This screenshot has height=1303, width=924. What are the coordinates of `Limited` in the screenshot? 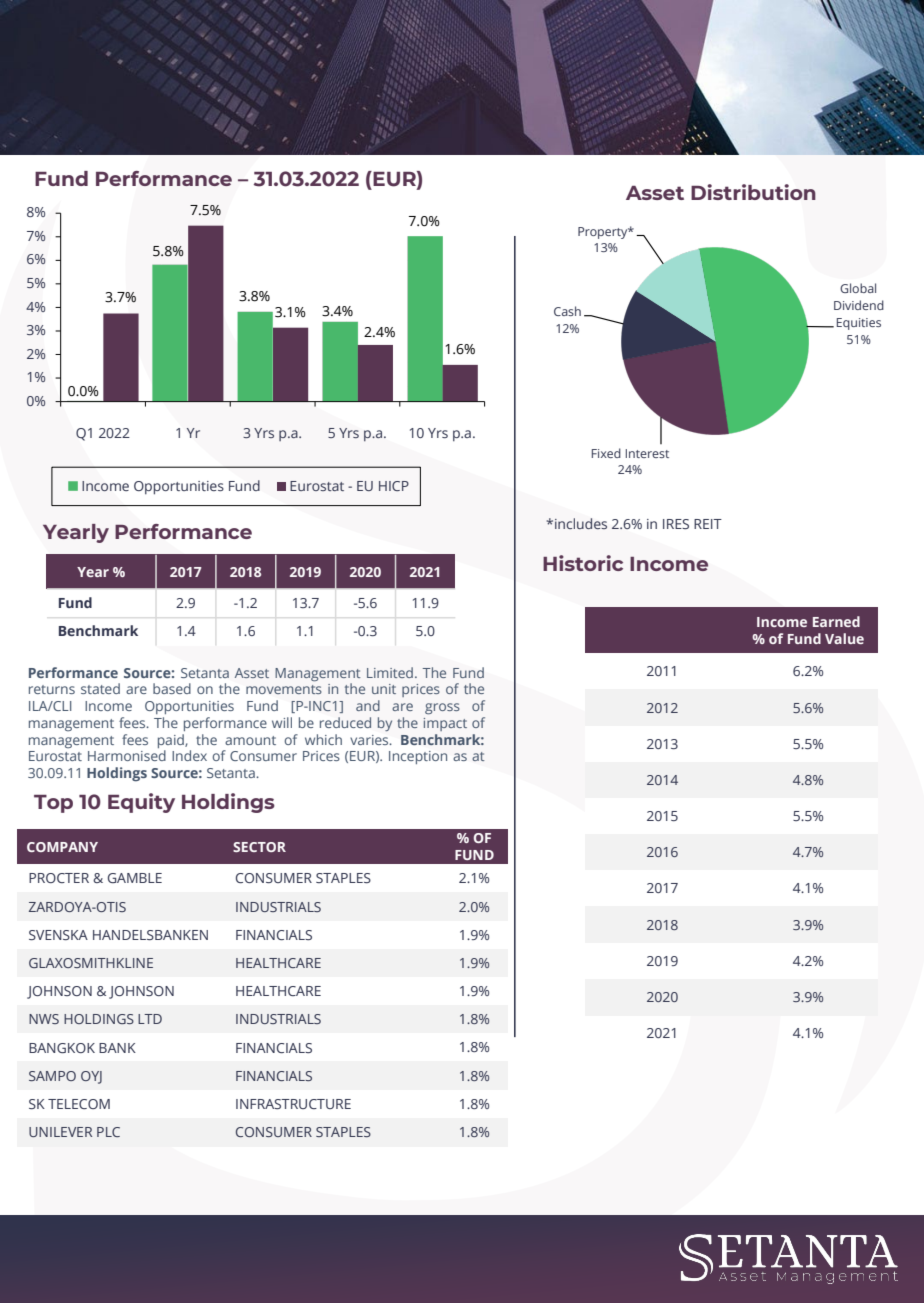 It's located at (390, 672).
